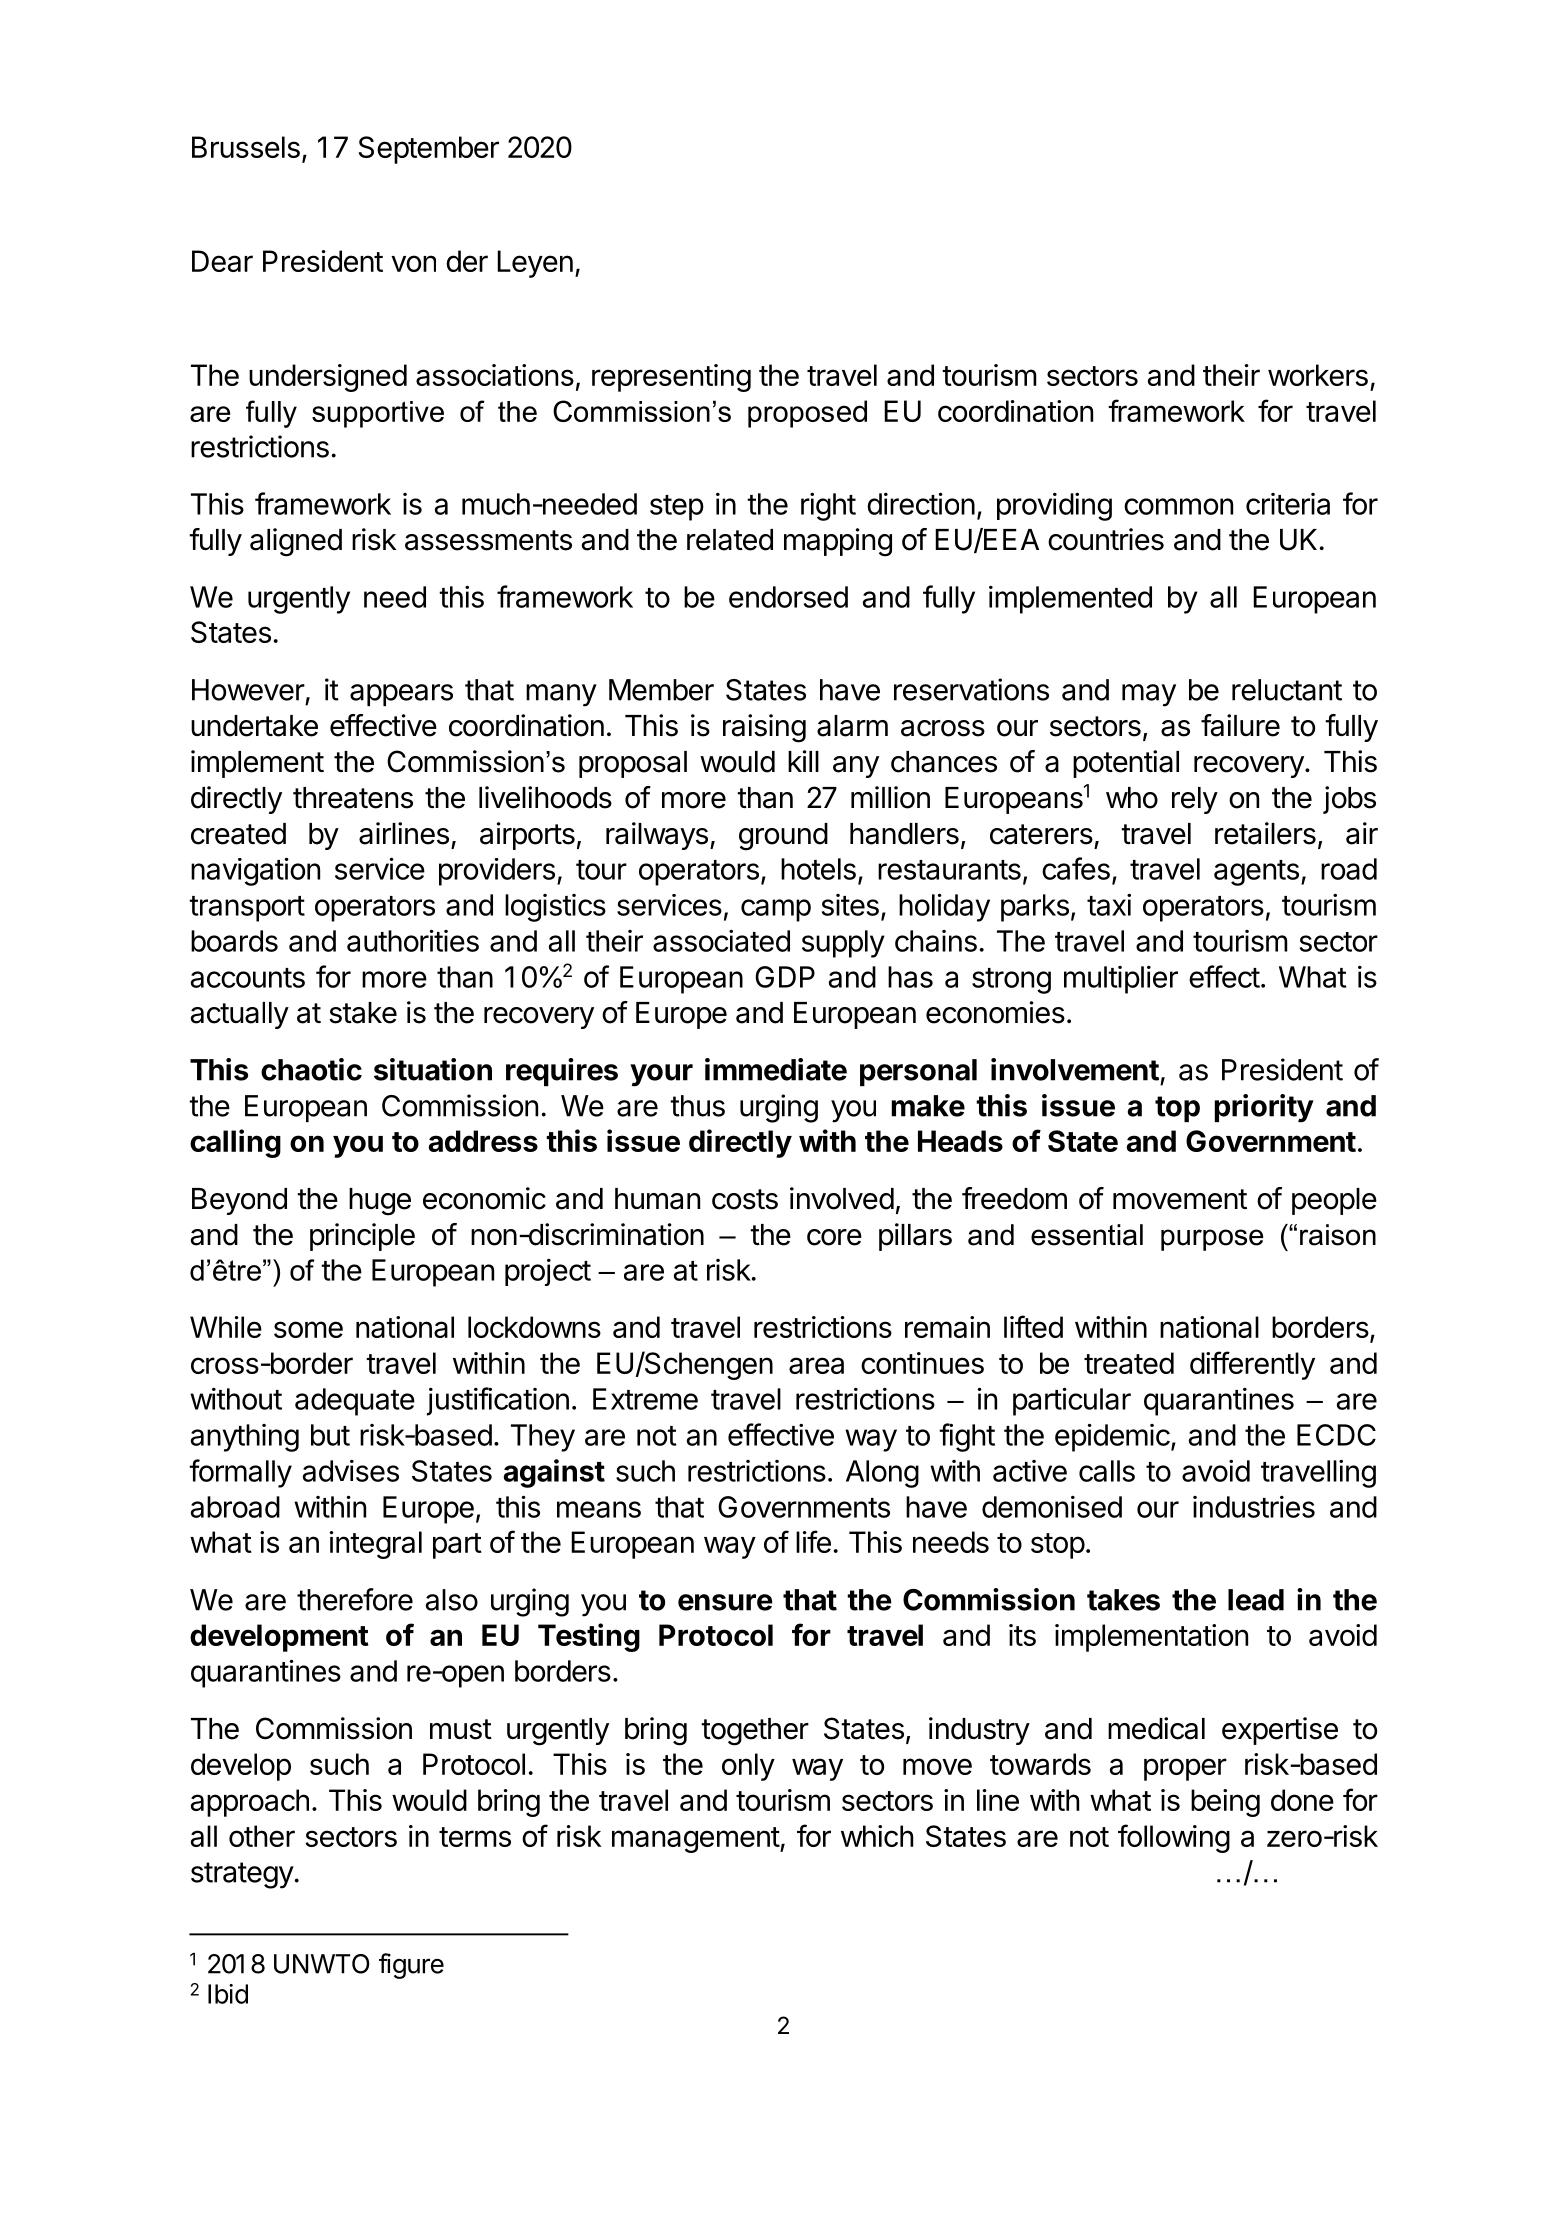  What do you see at coordinates (1252, 1365) in the screenshot?
I see `differently` at bounding box center [1252, 1365].
